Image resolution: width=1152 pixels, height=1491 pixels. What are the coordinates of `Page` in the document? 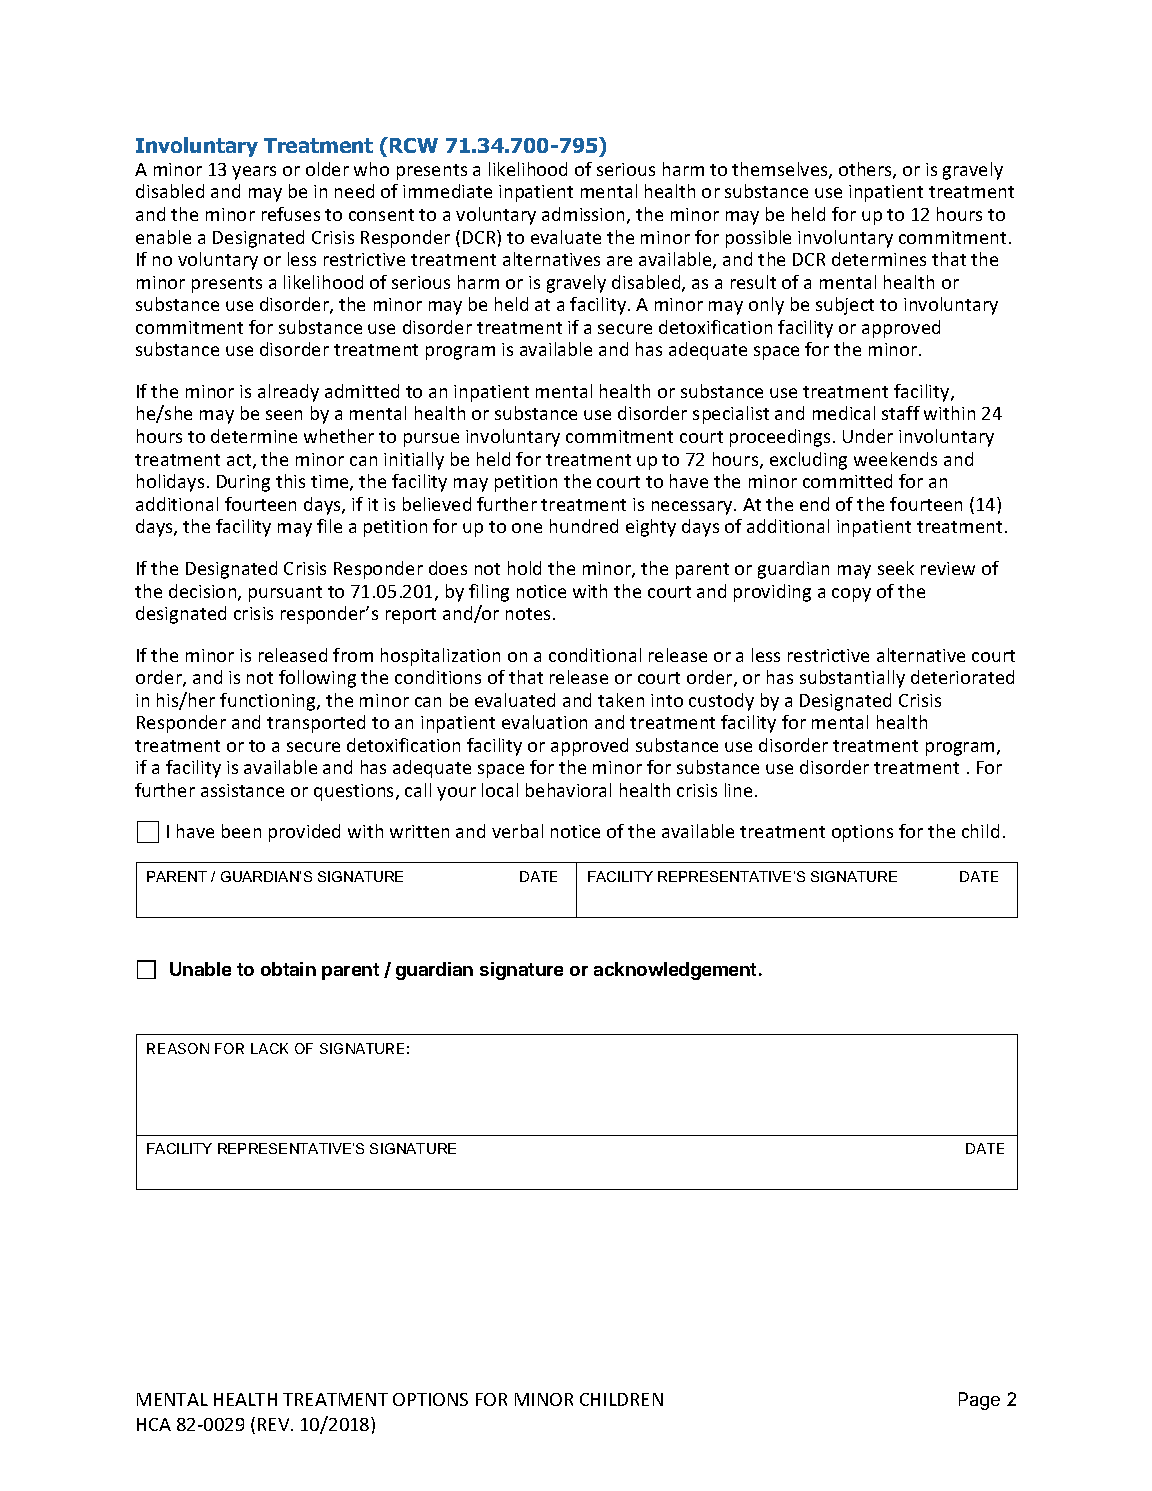 It's located at (979, 1401).
